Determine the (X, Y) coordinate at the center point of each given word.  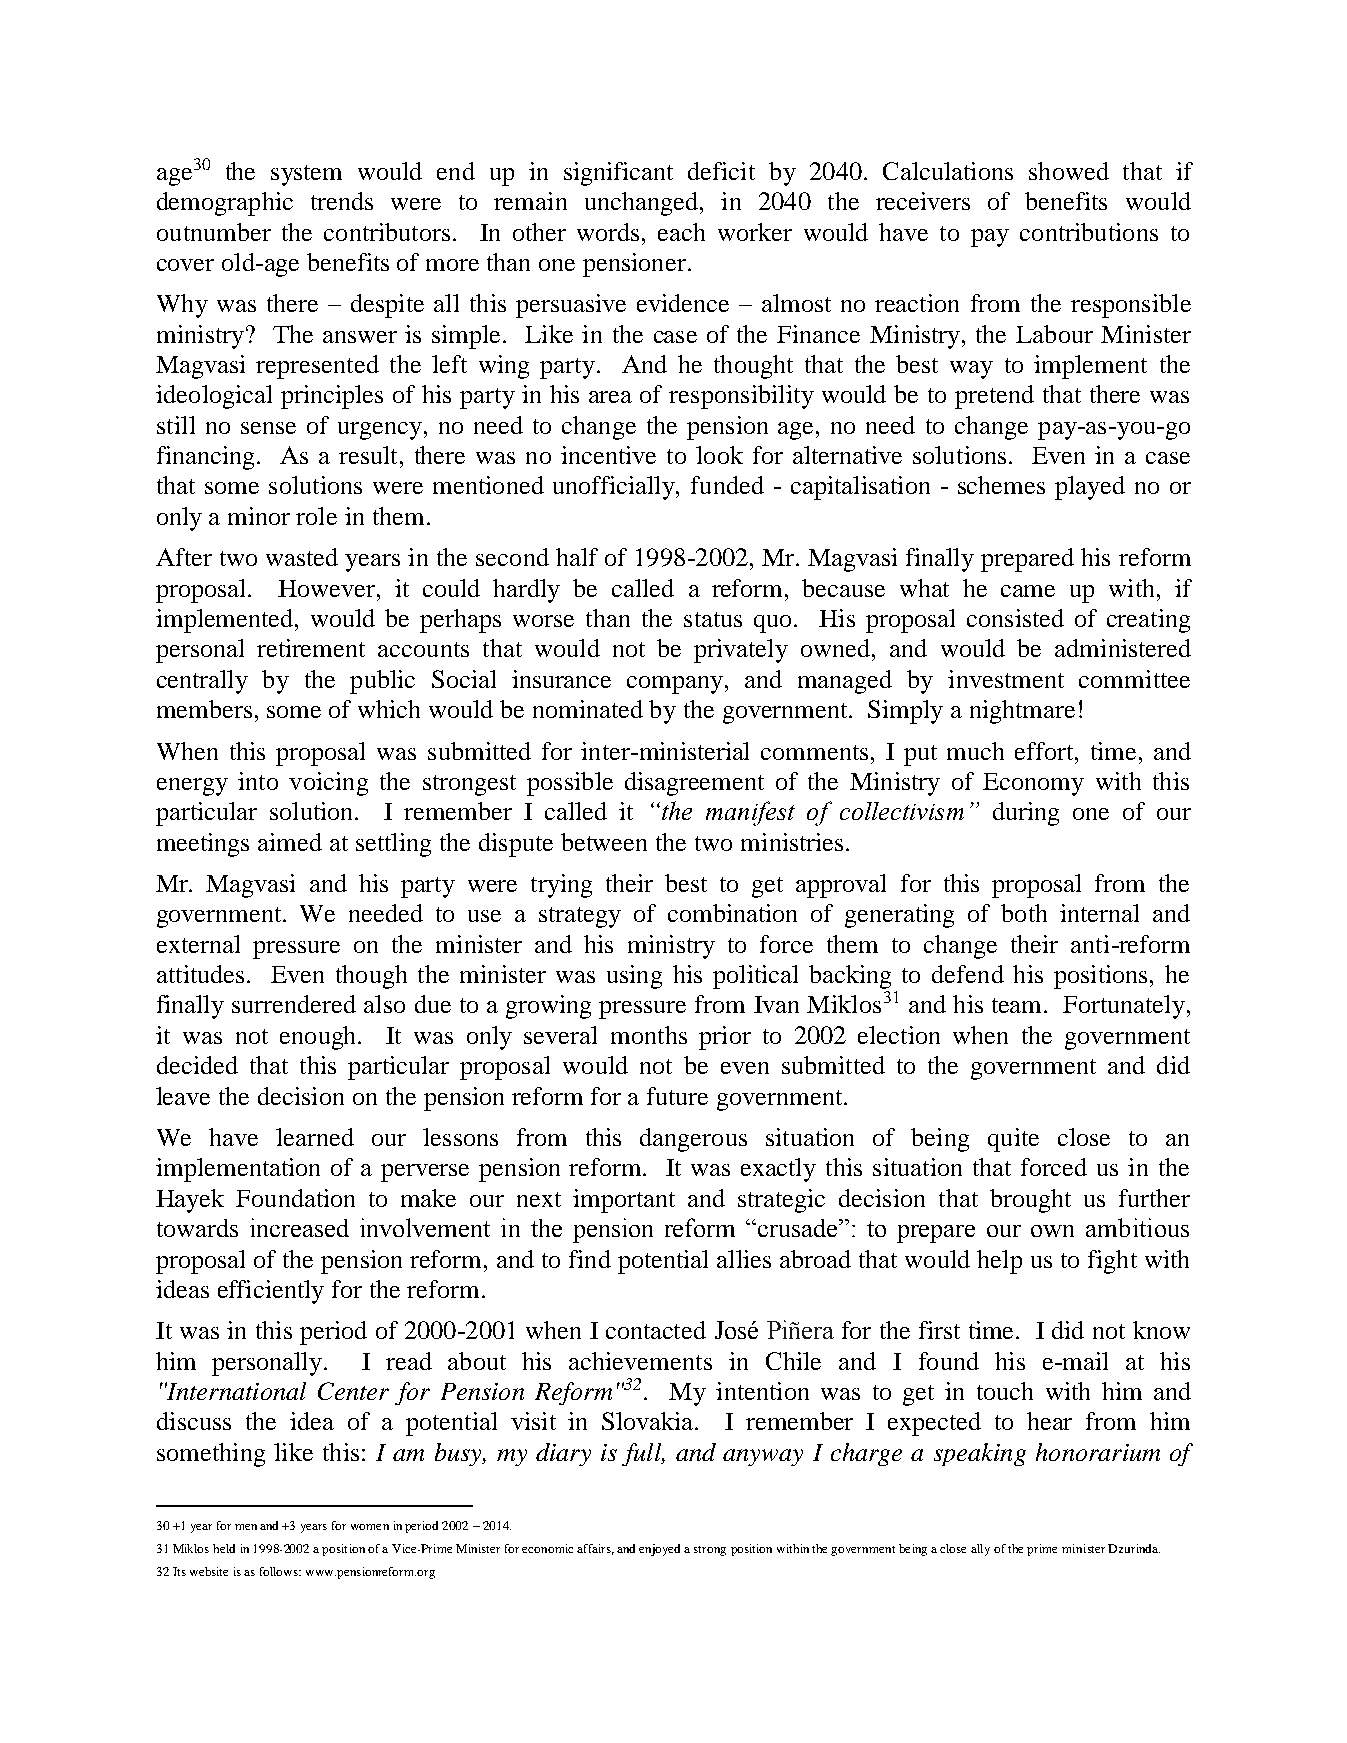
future (677, 1096)
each (681, 232)
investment (1006, 679)
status (713, 619)
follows (280, 1571)
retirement (311, 648)
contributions (1089, 232)
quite (1013, 1140)
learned (315, 1137)
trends (342, 201)
